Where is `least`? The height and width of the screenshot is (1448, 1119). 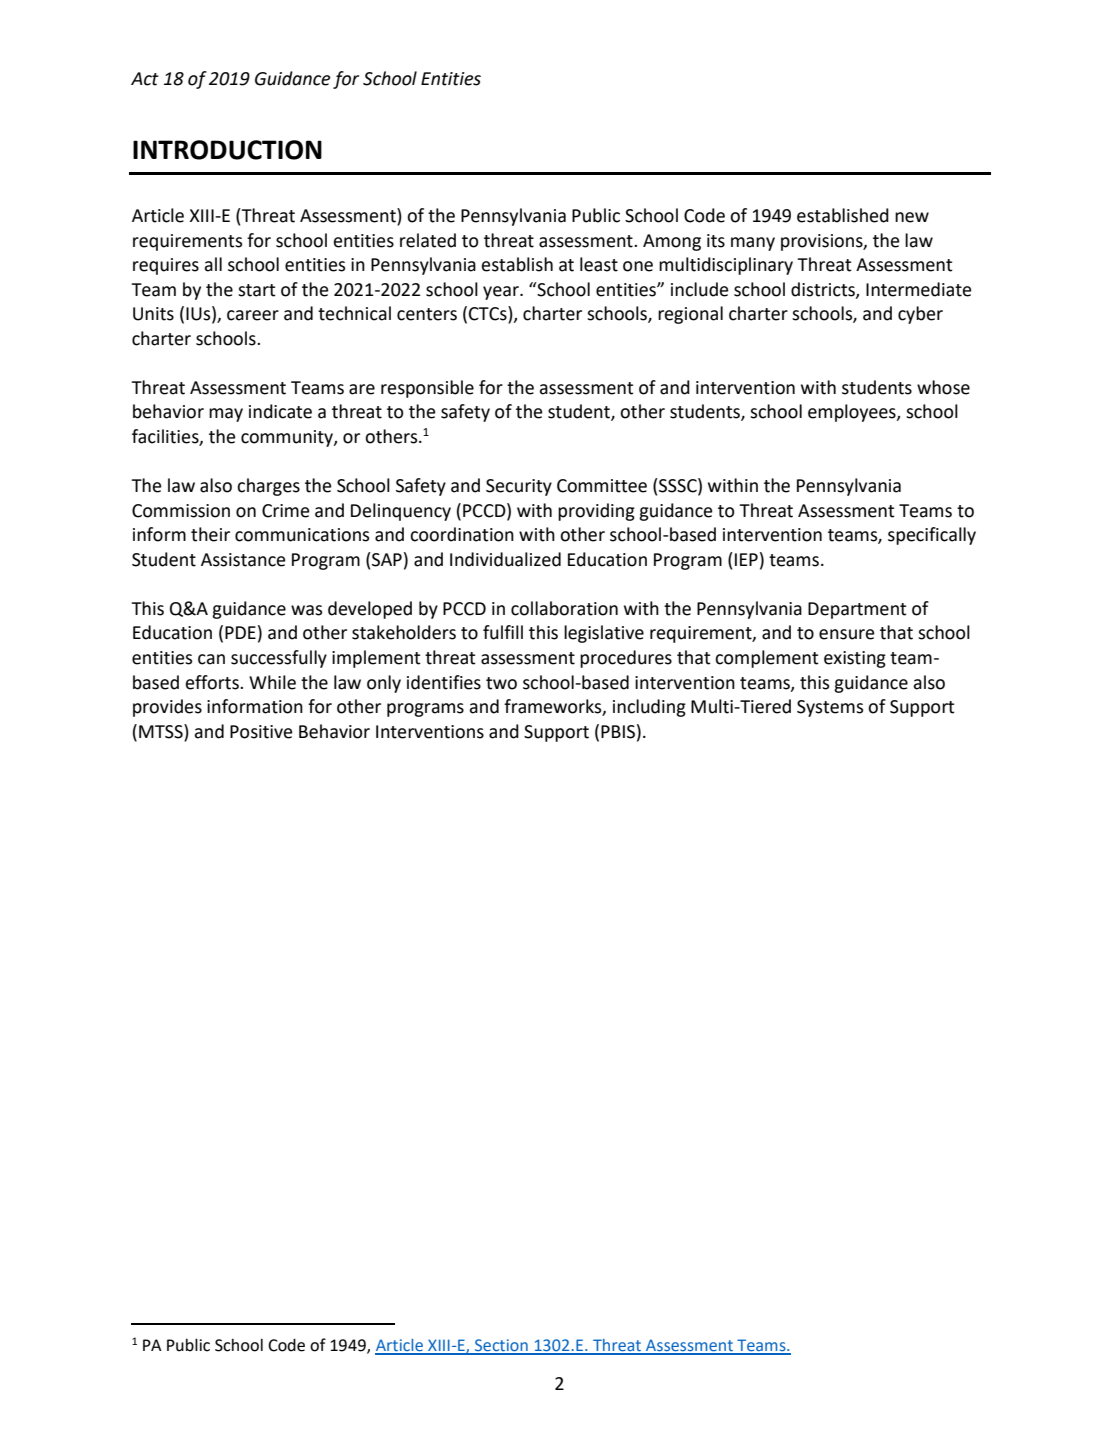
least is located at coordinates (599, 264).
